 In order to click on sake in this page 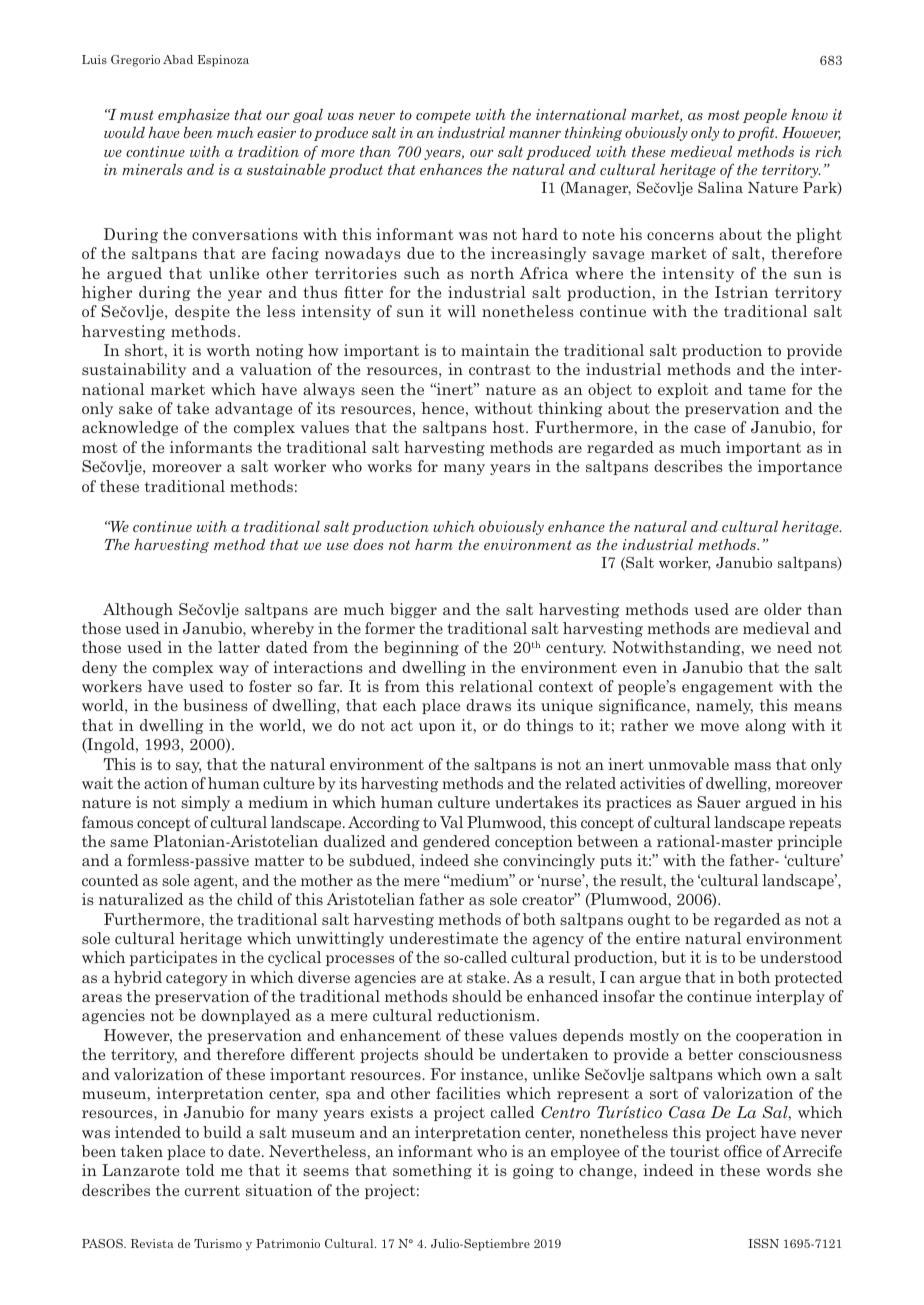, I will do `click(135, 408)`.
